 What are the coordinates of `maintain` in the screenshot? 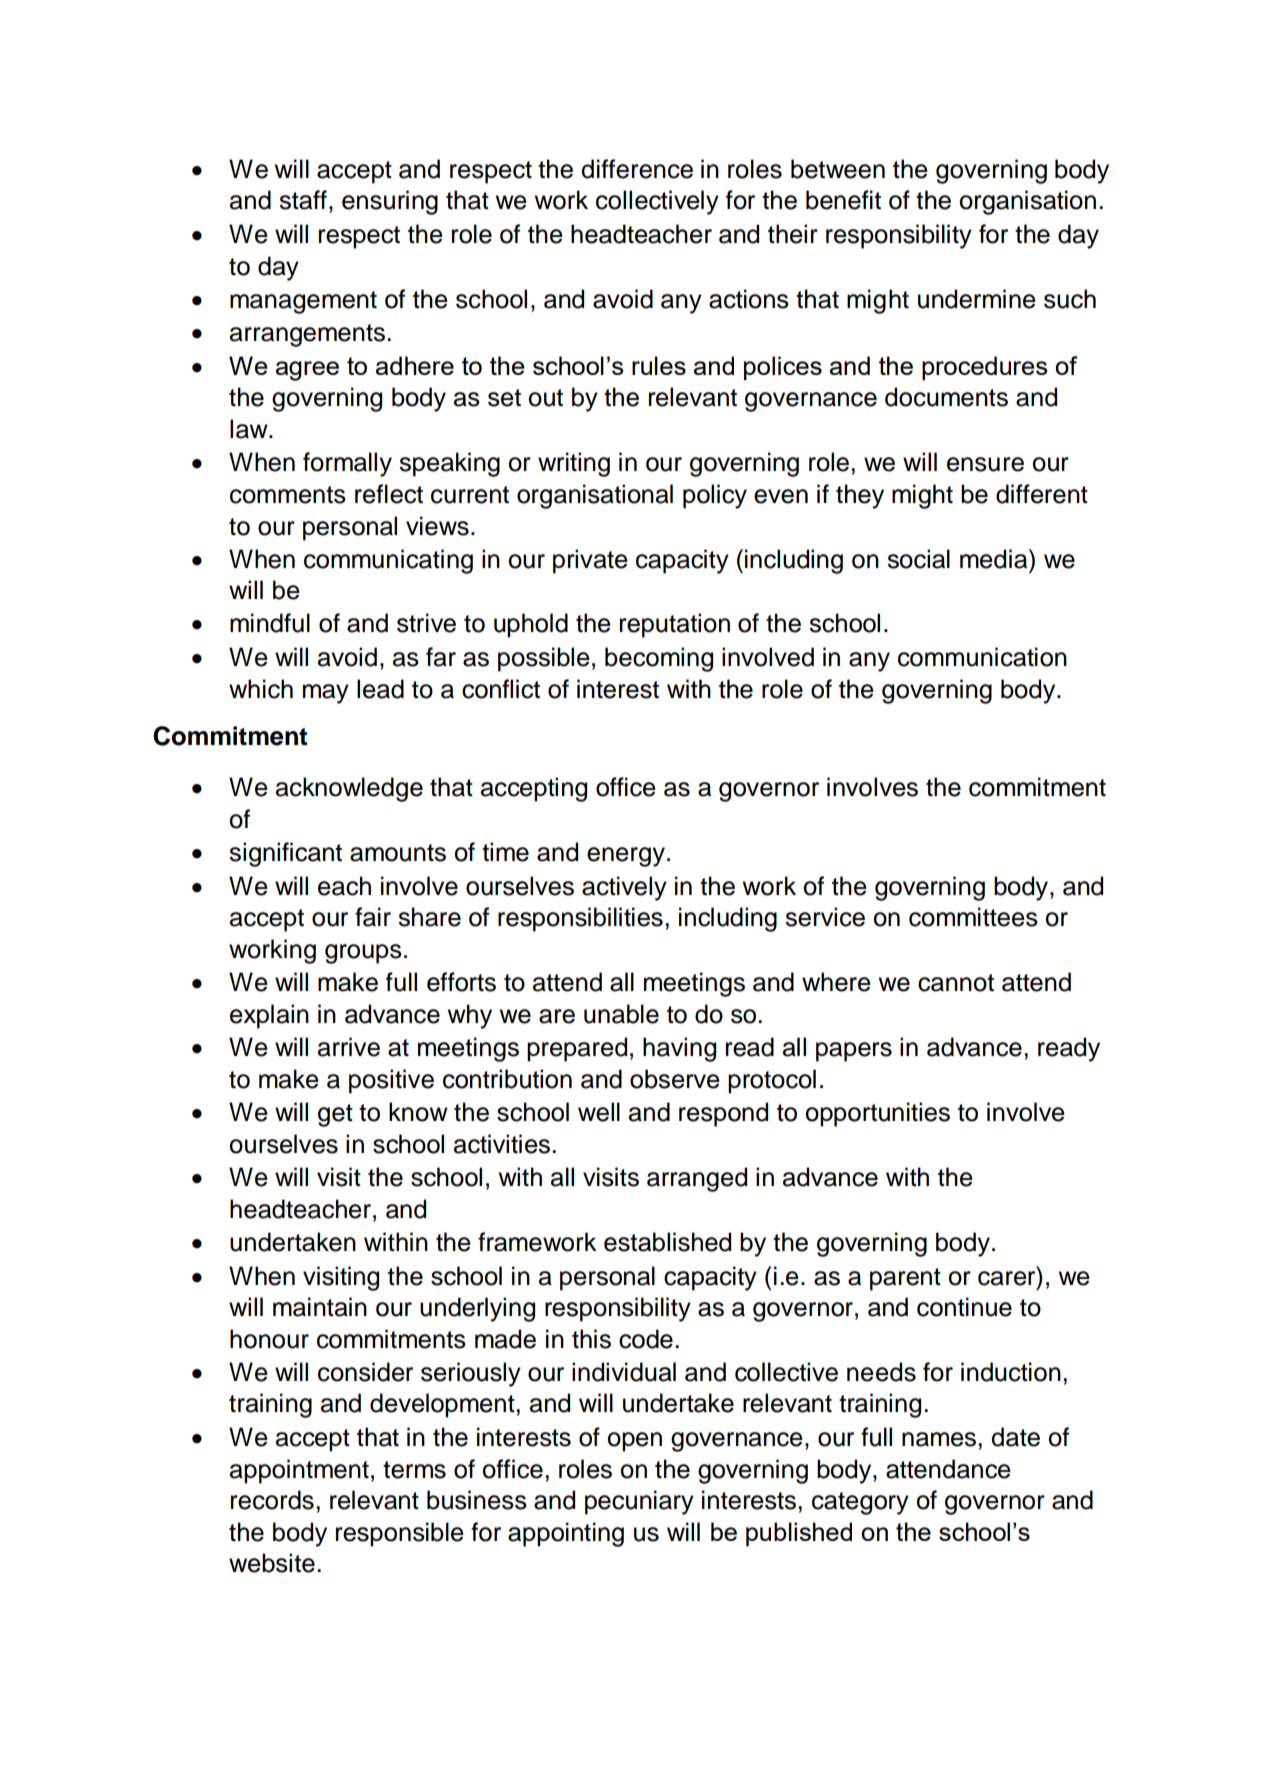 It's located at (320, 1307).
